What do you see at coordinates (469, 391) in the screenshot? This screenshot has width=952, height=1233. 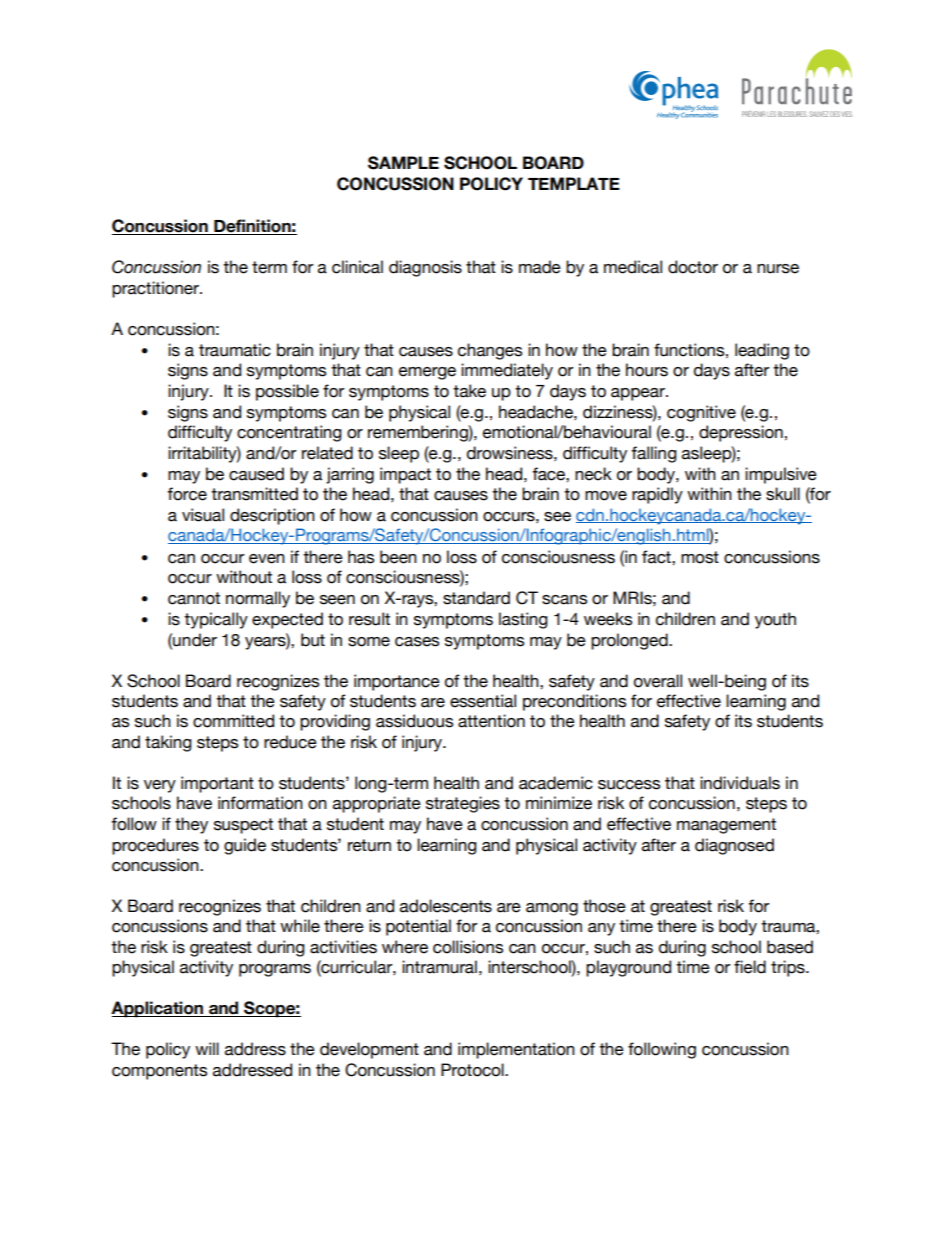 I see `take` at bounding box center [469, 391].
